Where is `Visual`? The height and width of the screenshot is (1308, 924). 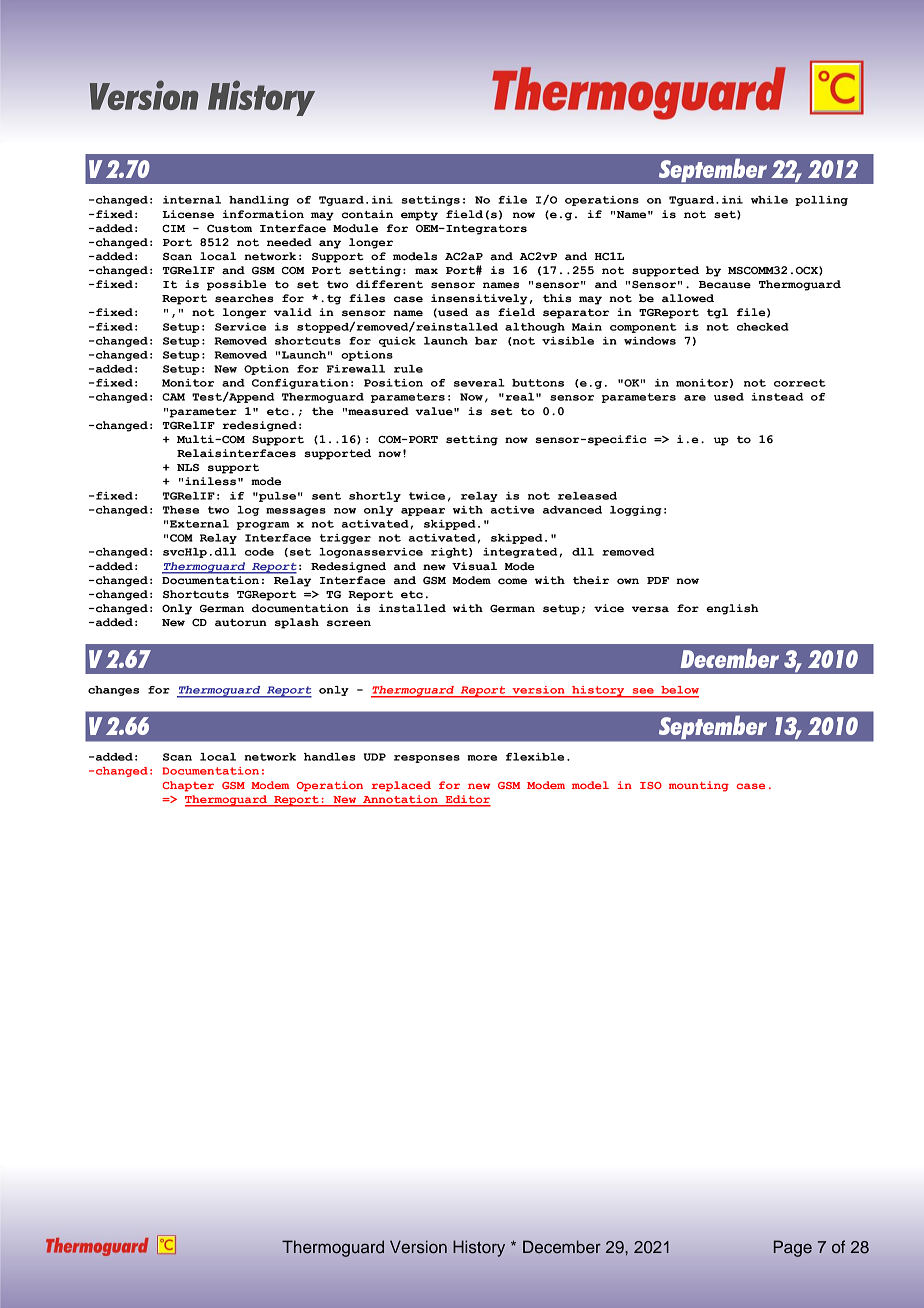
Visual is located at coordinates (474, 566).
